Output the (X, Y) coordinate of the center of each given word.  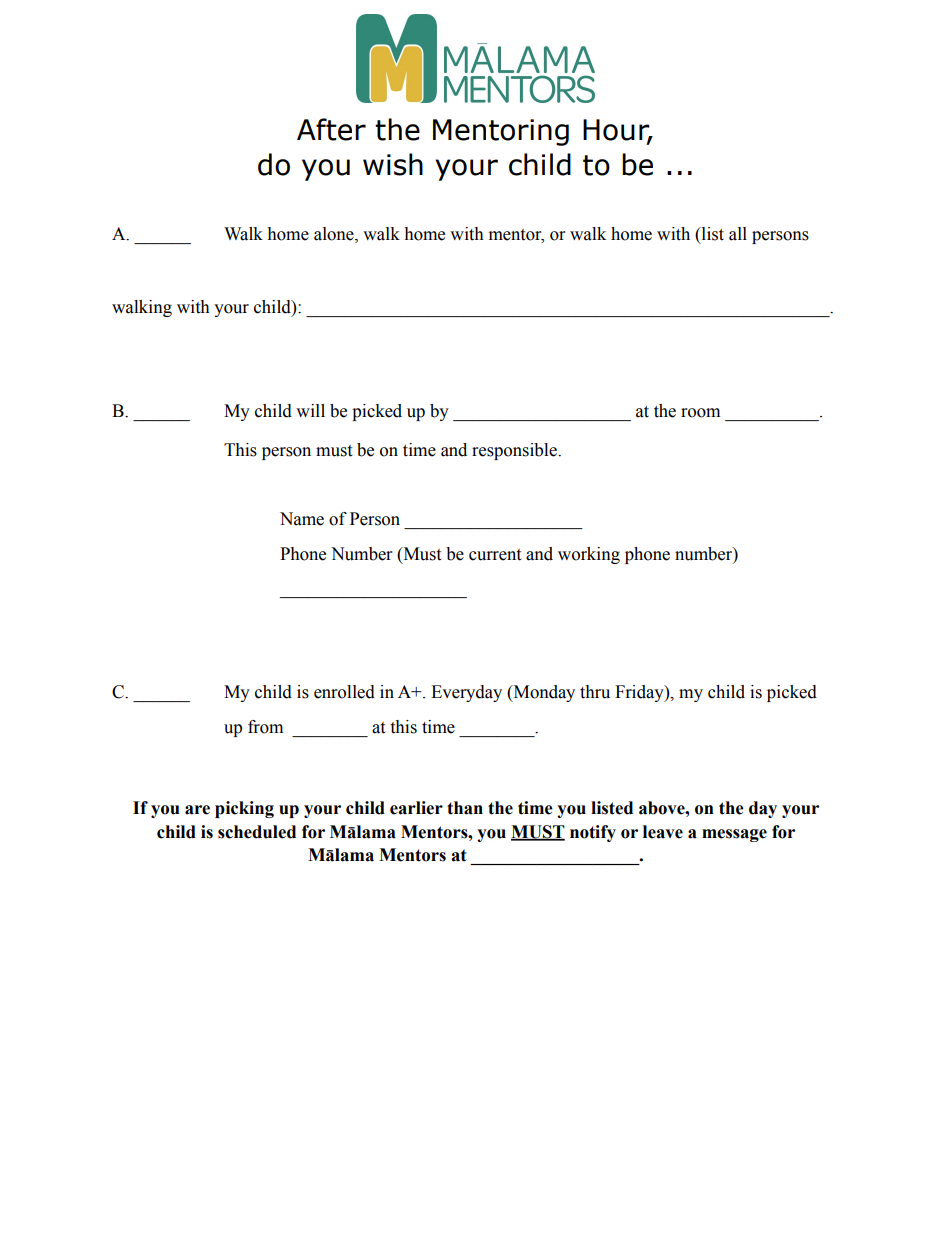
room (700, 413)
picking (244, 809)
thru (595, 692)
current (495, 555)
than (465, 808)
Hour (617, 131)
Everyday (466, 693)
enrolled (344, 692)
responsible (515, 451)
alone (335, 234)
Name (302, 519)
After (331, 129)
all (738, 234)
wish (393, 164)
